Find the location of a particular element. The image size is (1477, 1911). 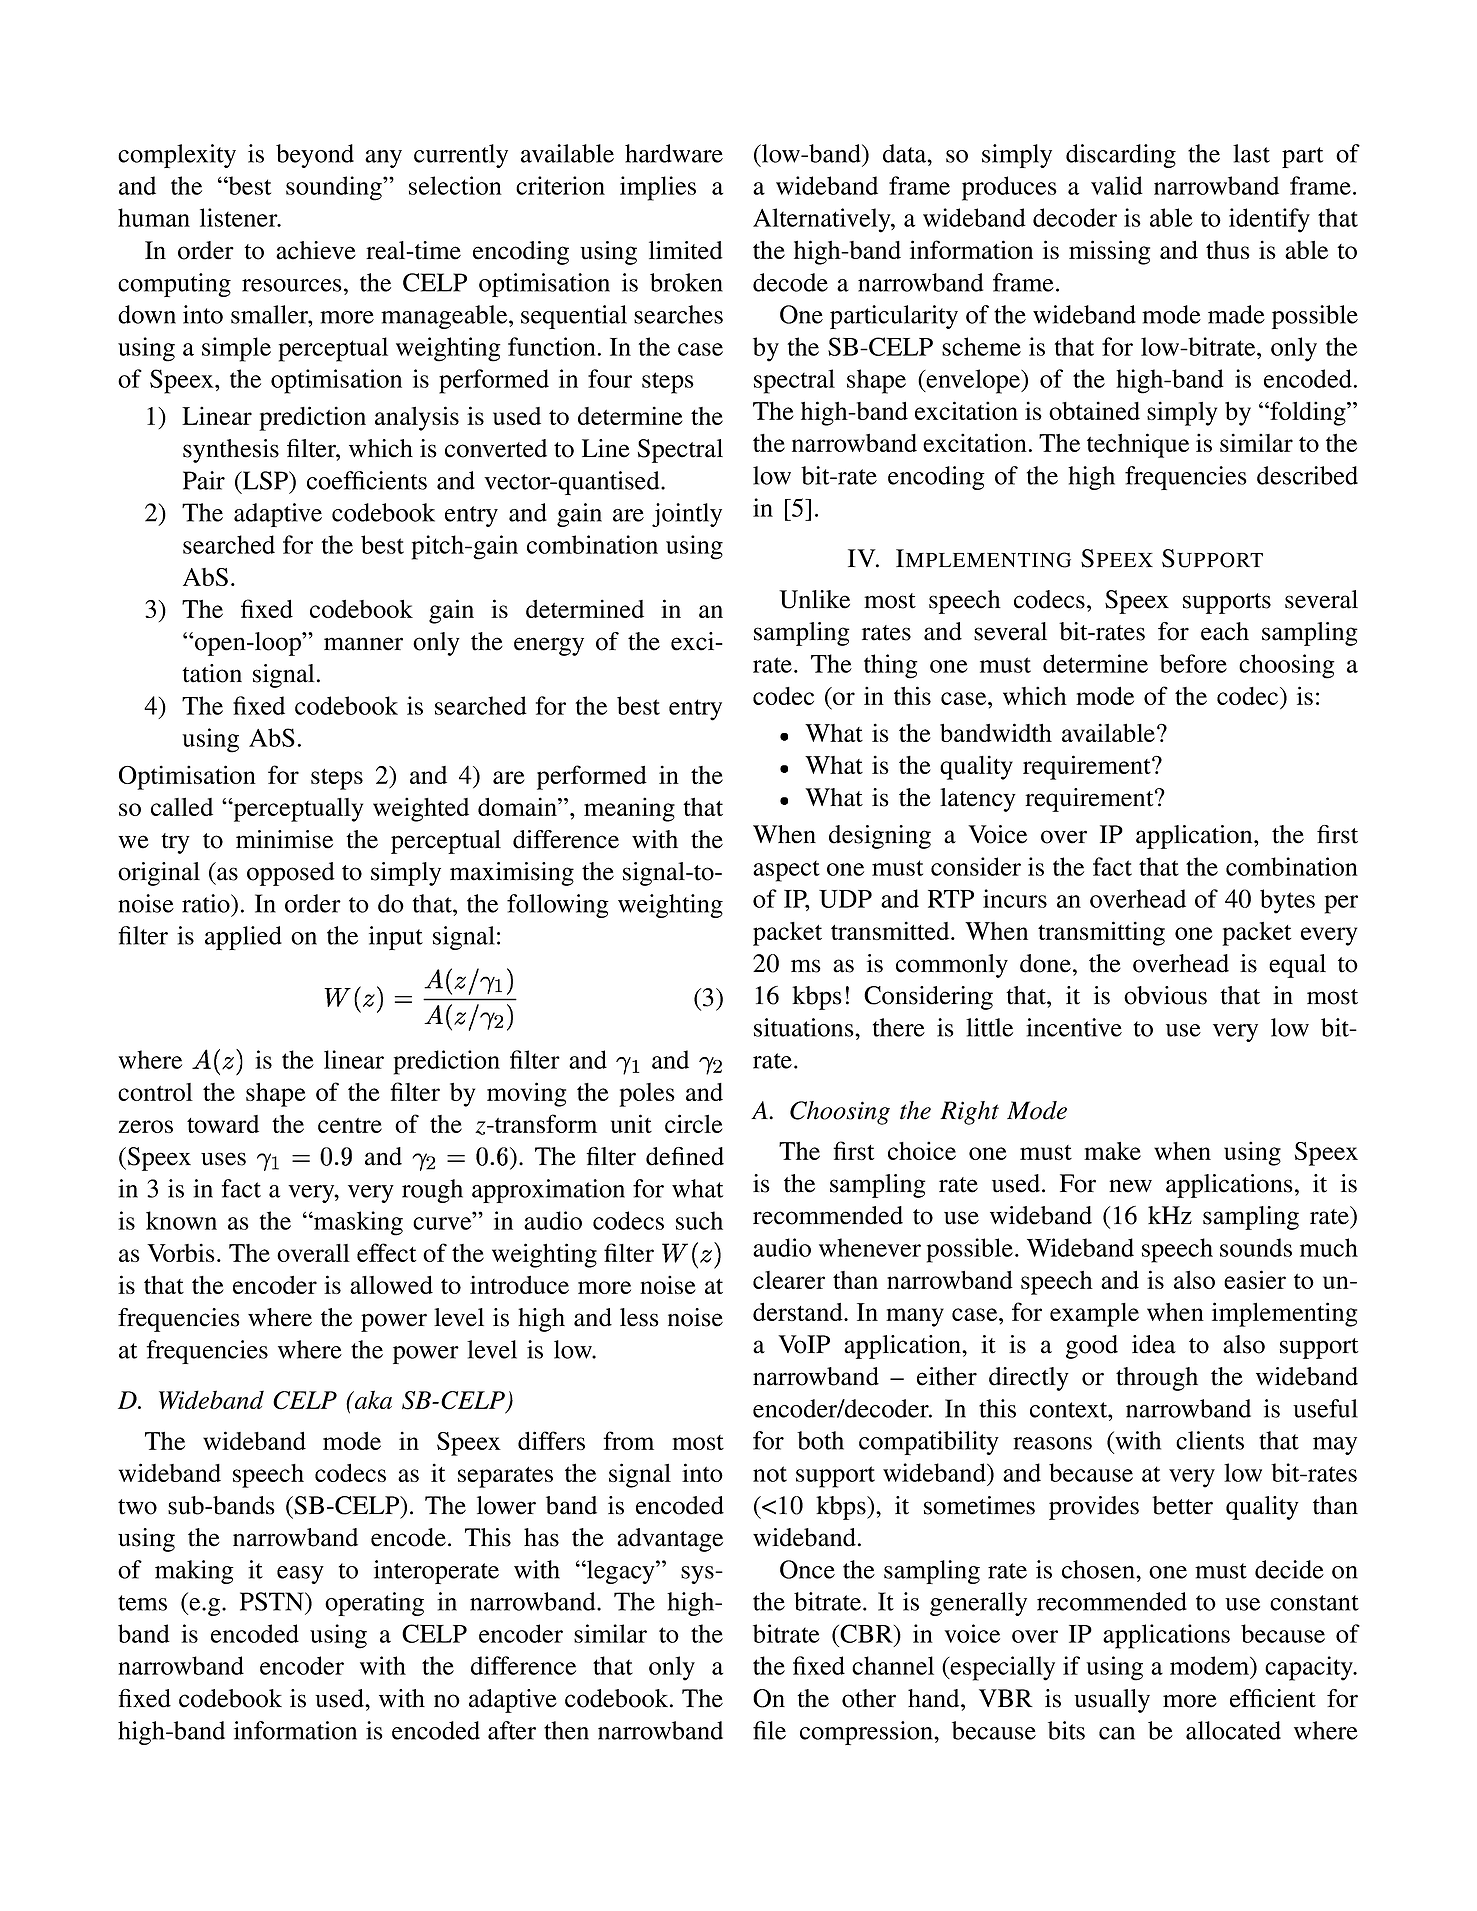

make is located at coordinates (1112, 1150).
